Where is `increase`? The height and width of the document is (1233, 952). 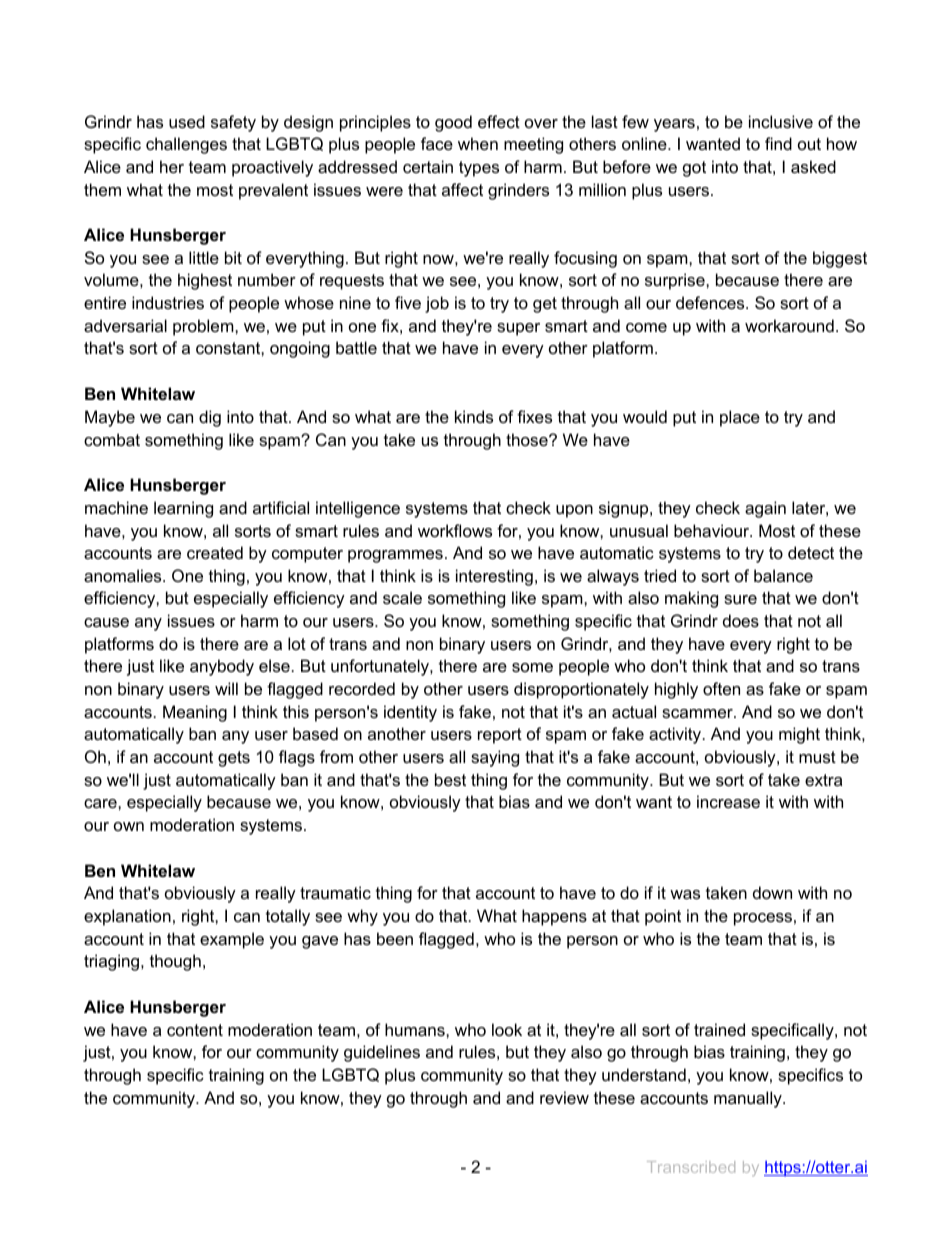 increase is located at coordinates (728, 801).
